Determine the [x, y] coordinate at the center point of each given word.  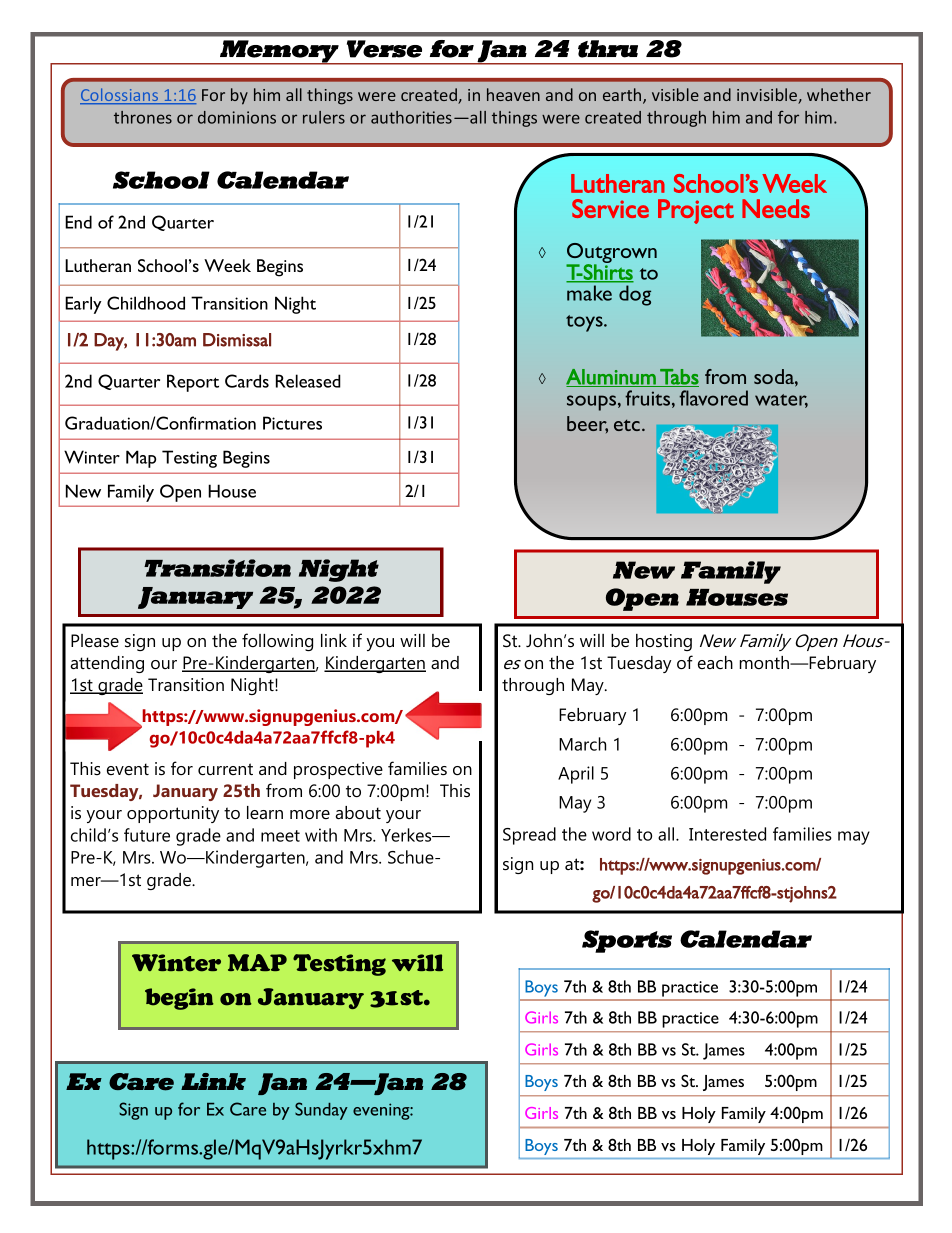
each [715, 662]
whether [839, 94]
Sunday [321, 1111]
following [277, 642]
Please [95, 641]
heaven [513, 94]
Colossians [120, 96]
